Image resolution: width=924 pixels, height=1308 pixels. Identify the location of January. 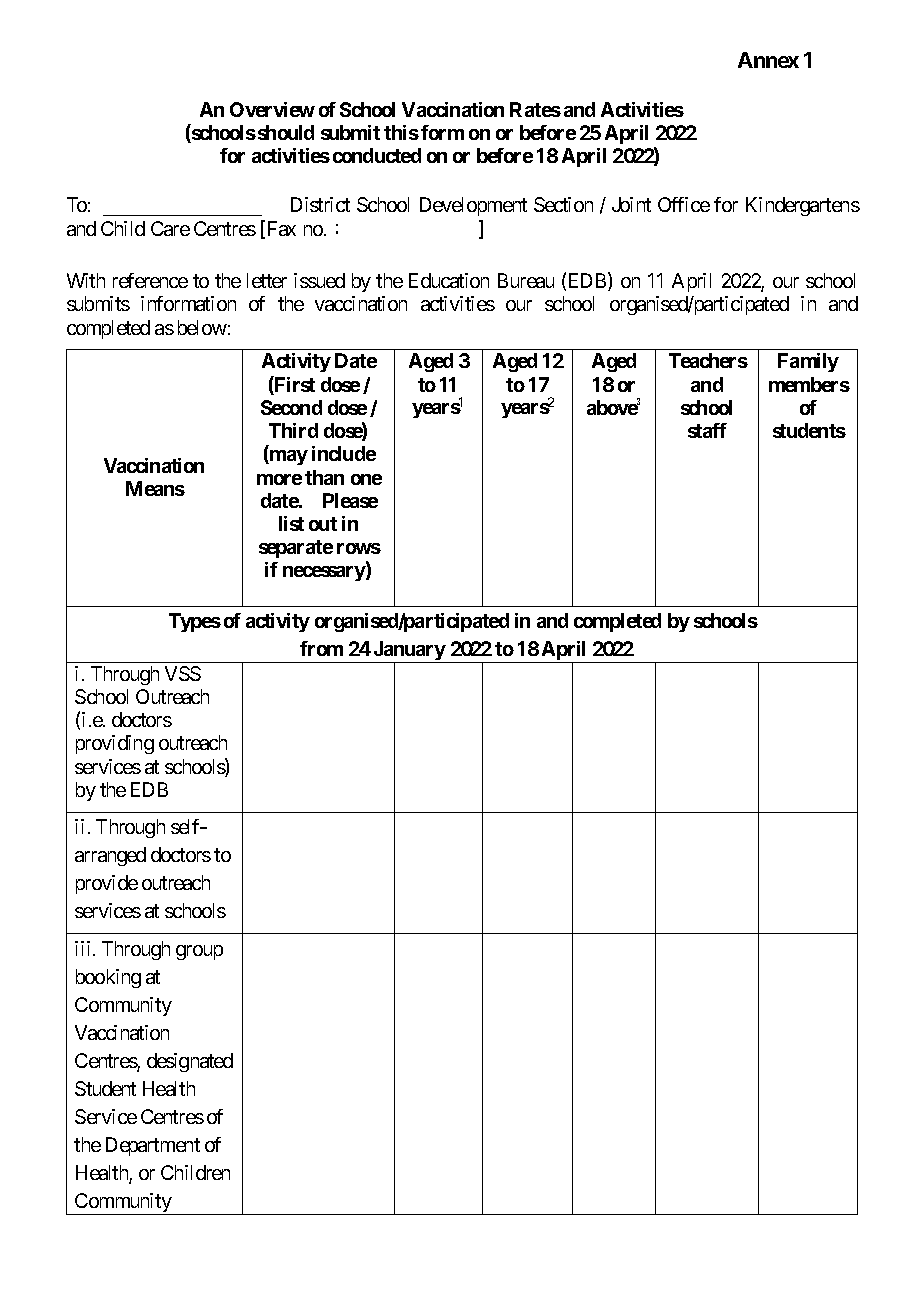
(409, 652).
